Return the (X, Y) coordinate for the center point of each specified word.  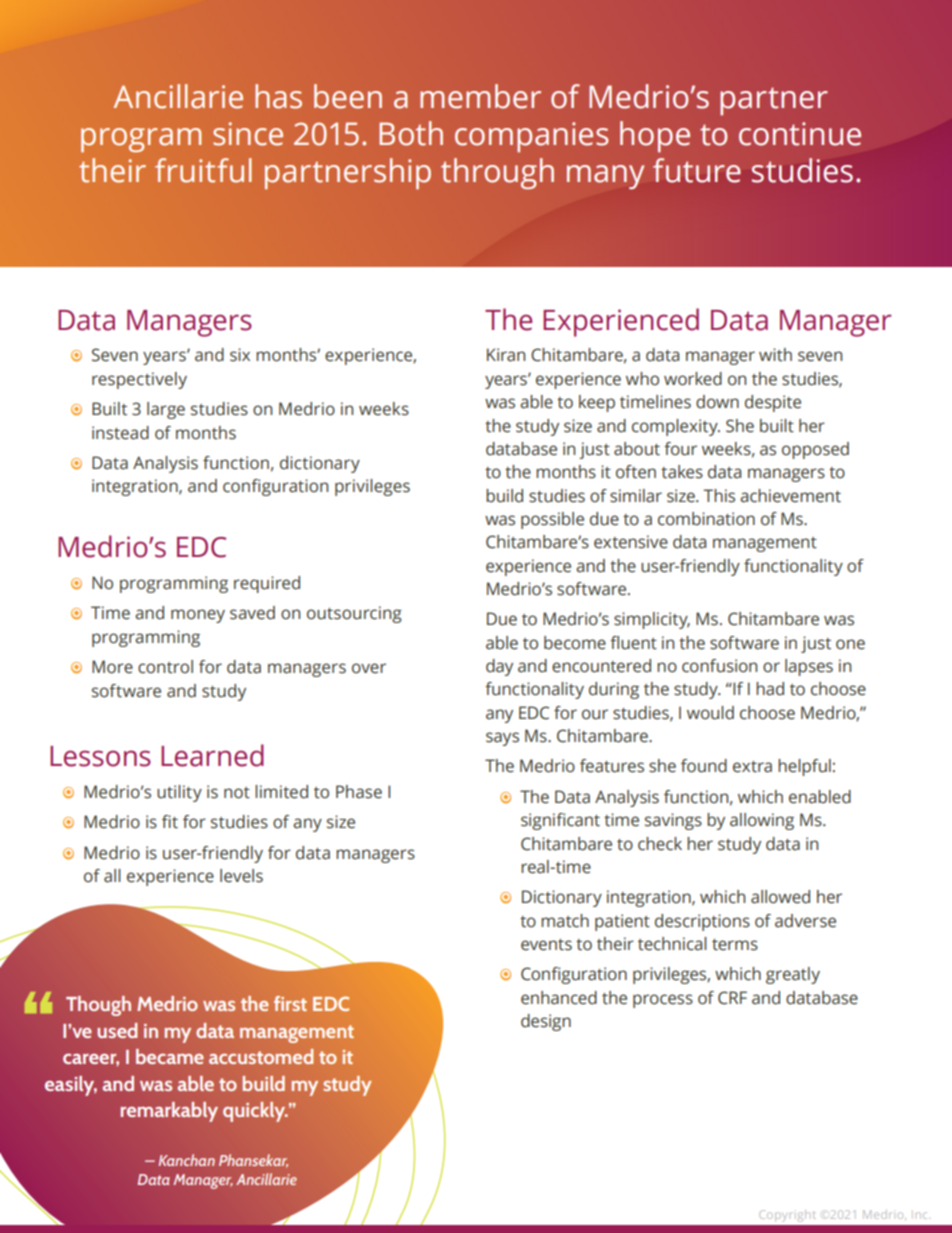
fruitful (203, 170)
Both (411, 133)
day (499, 667)
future (697, 170)
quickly (255, 1112)
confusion (719, 666)
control (165, 667)
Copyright (787, 1216)
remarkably (169, 1112)
